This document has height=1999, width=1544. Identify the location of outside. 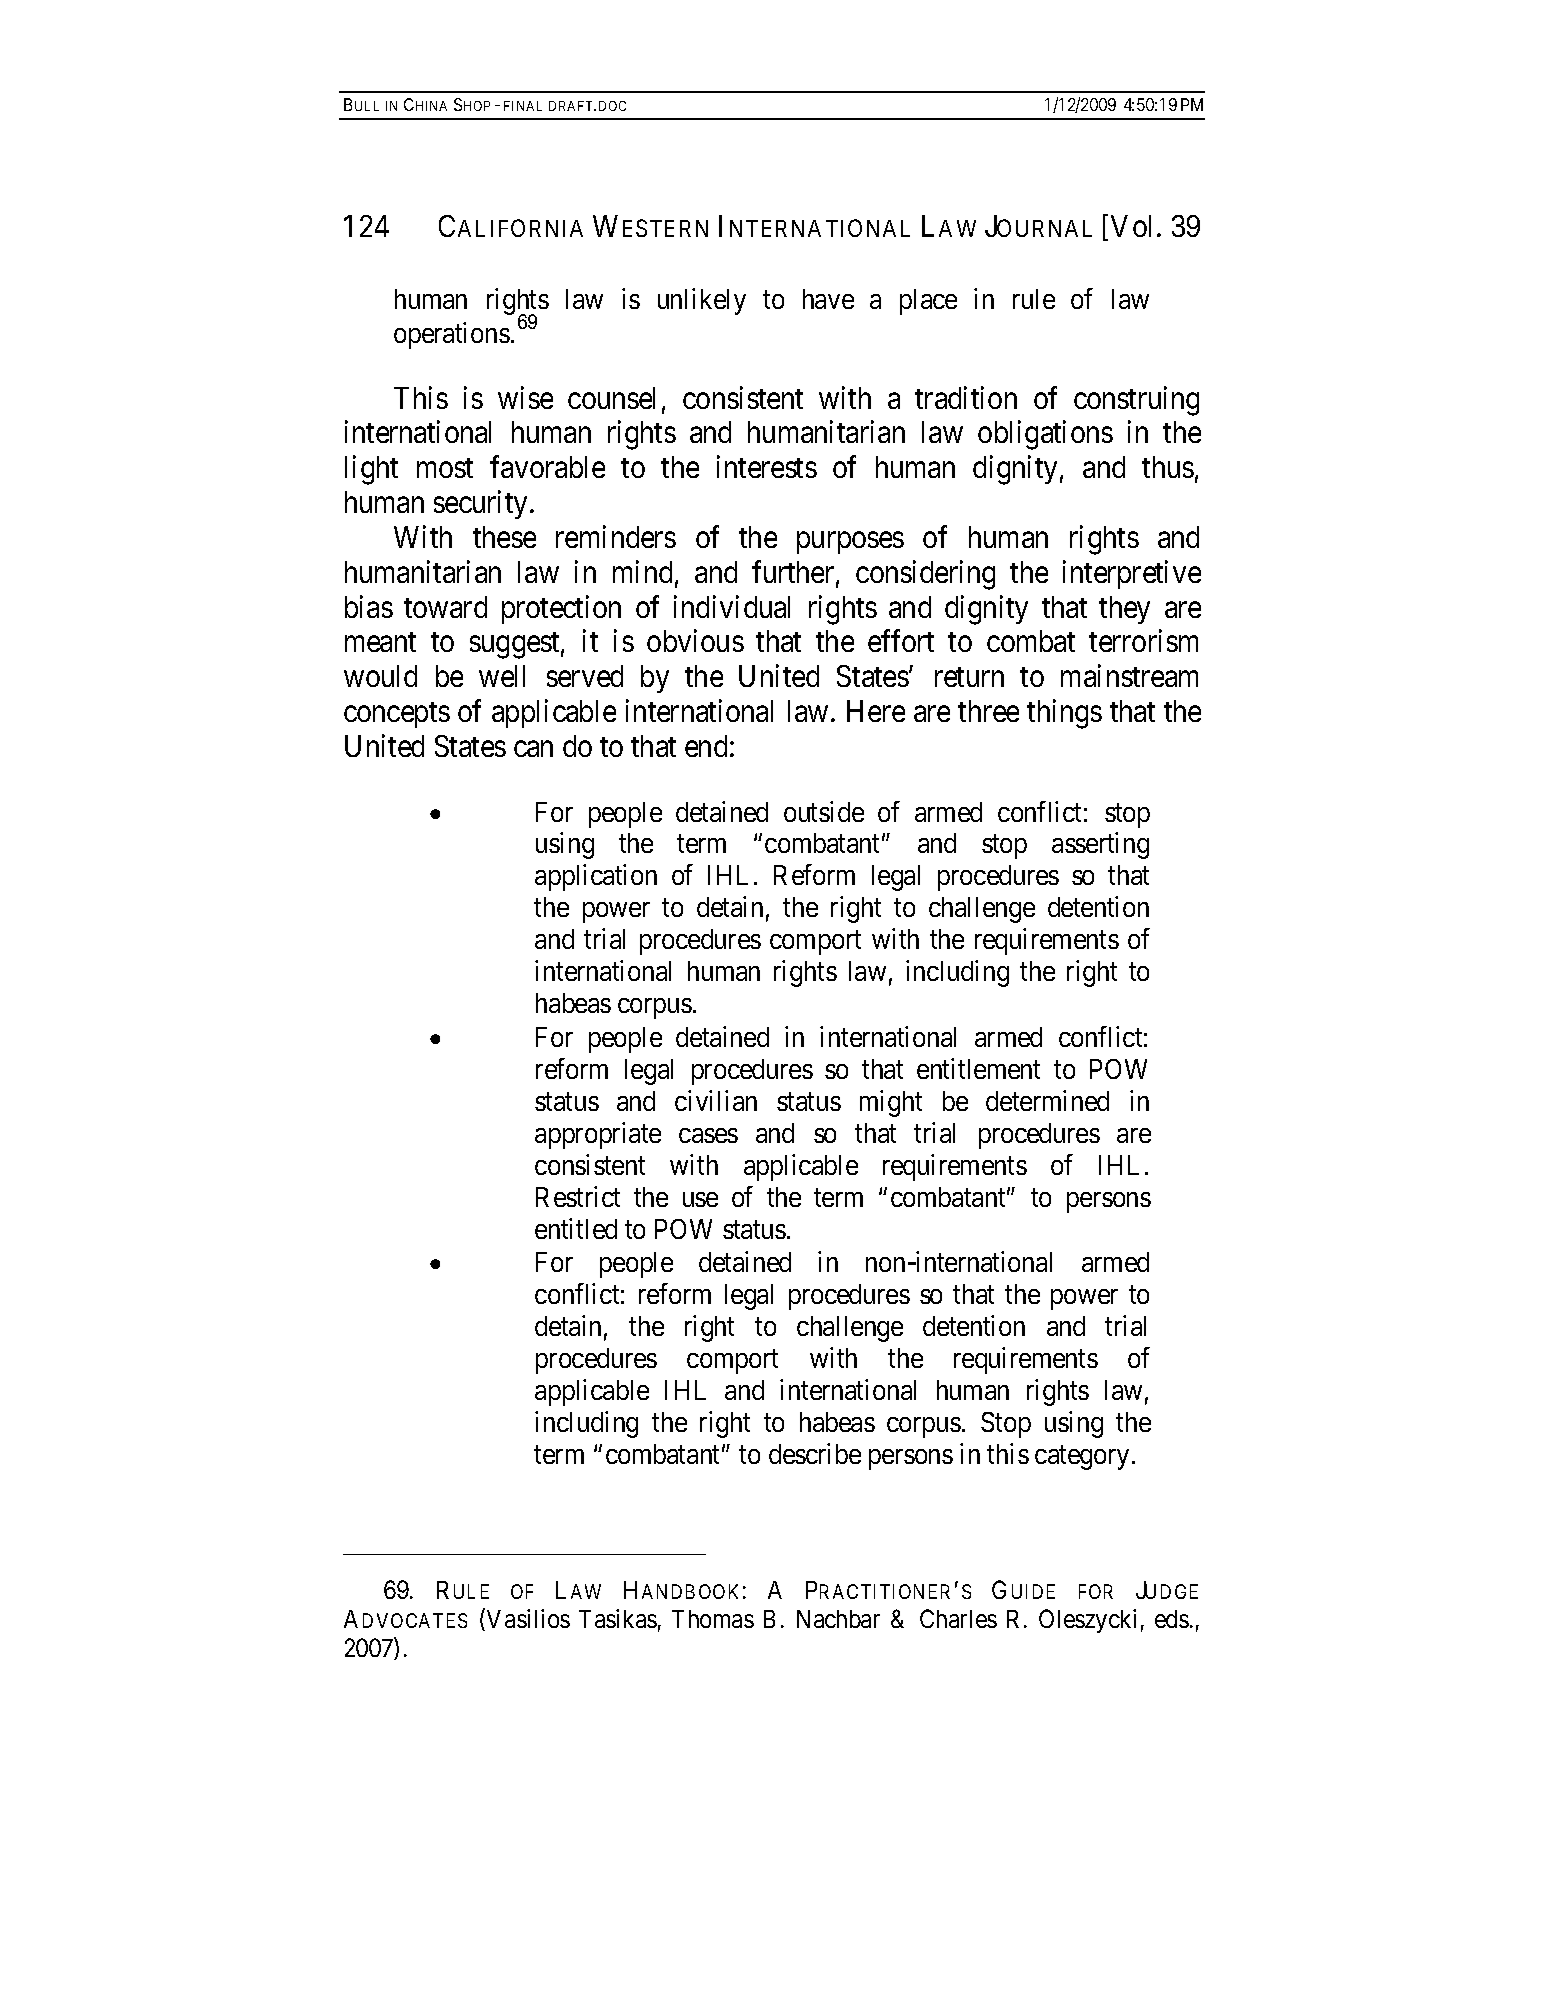
(824, 811).
